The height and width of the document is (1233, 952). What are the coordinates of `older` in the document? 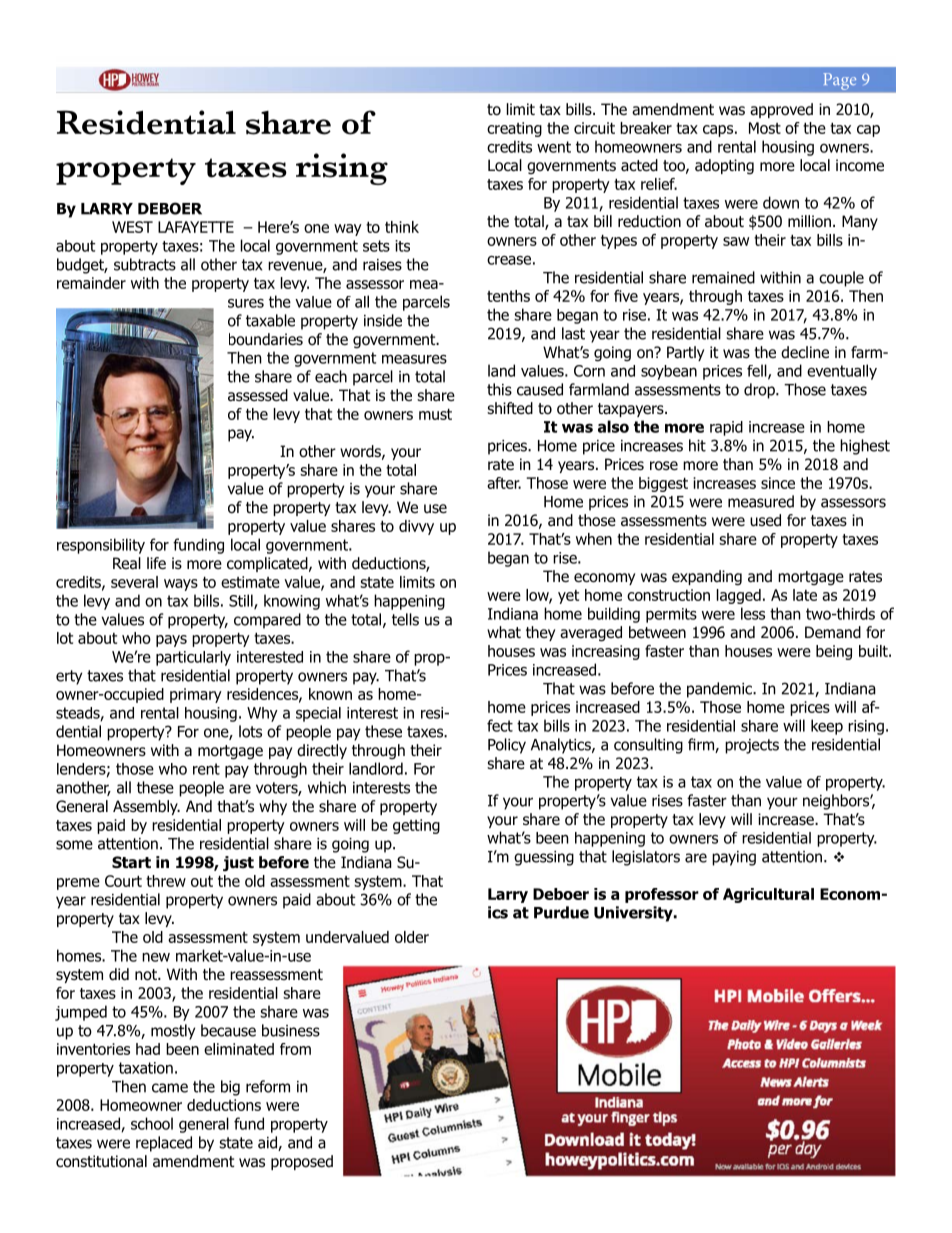 It's located at (412, 937).
